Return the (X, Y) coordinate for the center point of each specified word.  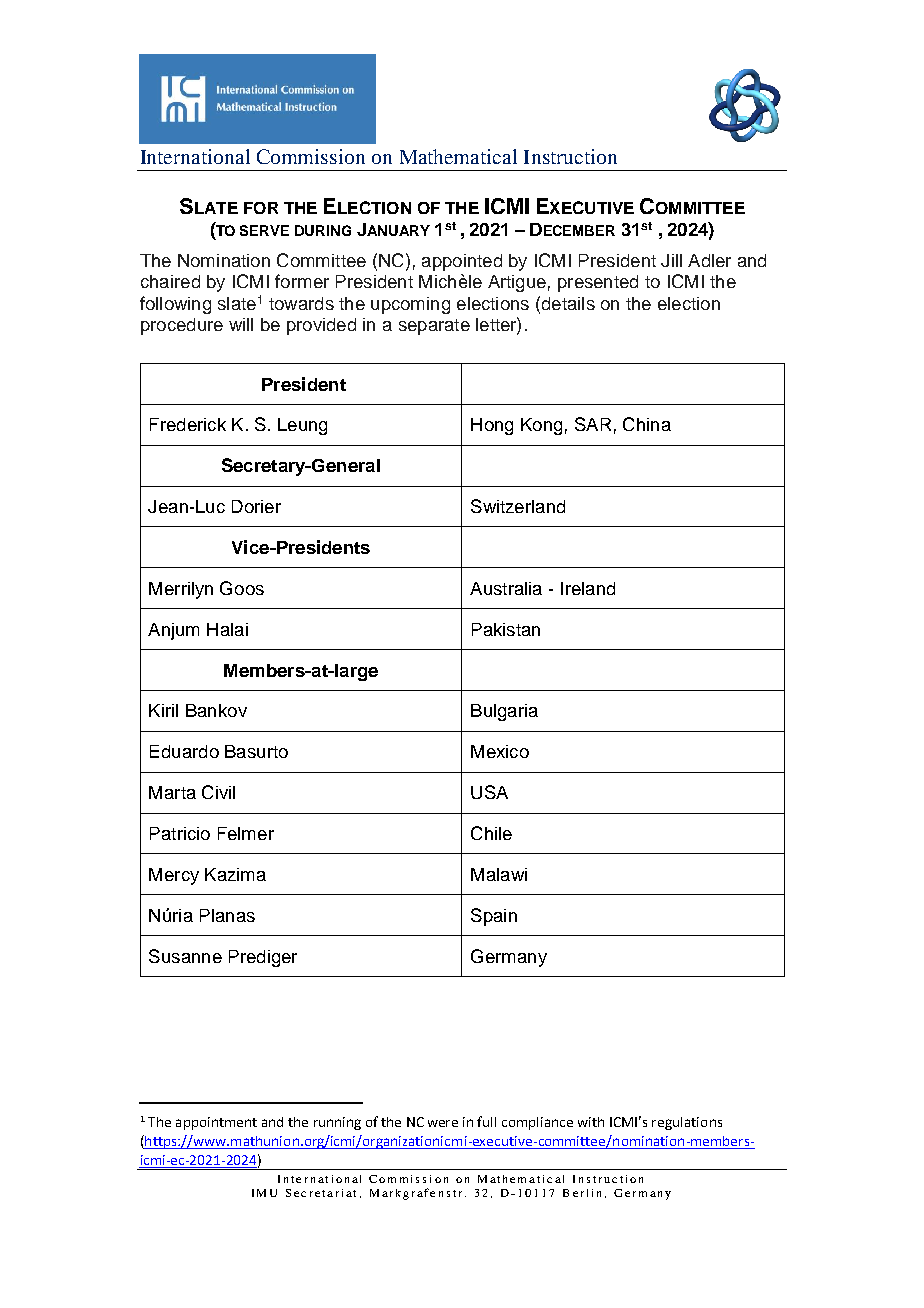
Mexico (500, 751)
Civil (218, 792)
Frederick (188, 424)
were (443, 1123)
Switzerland (518, 506)
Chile (491, 833)
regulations (687, 1123)
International (195, 156)
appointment (216, 1123)
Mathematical (458, 156)
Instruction (570, 156)
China (647, 424)
